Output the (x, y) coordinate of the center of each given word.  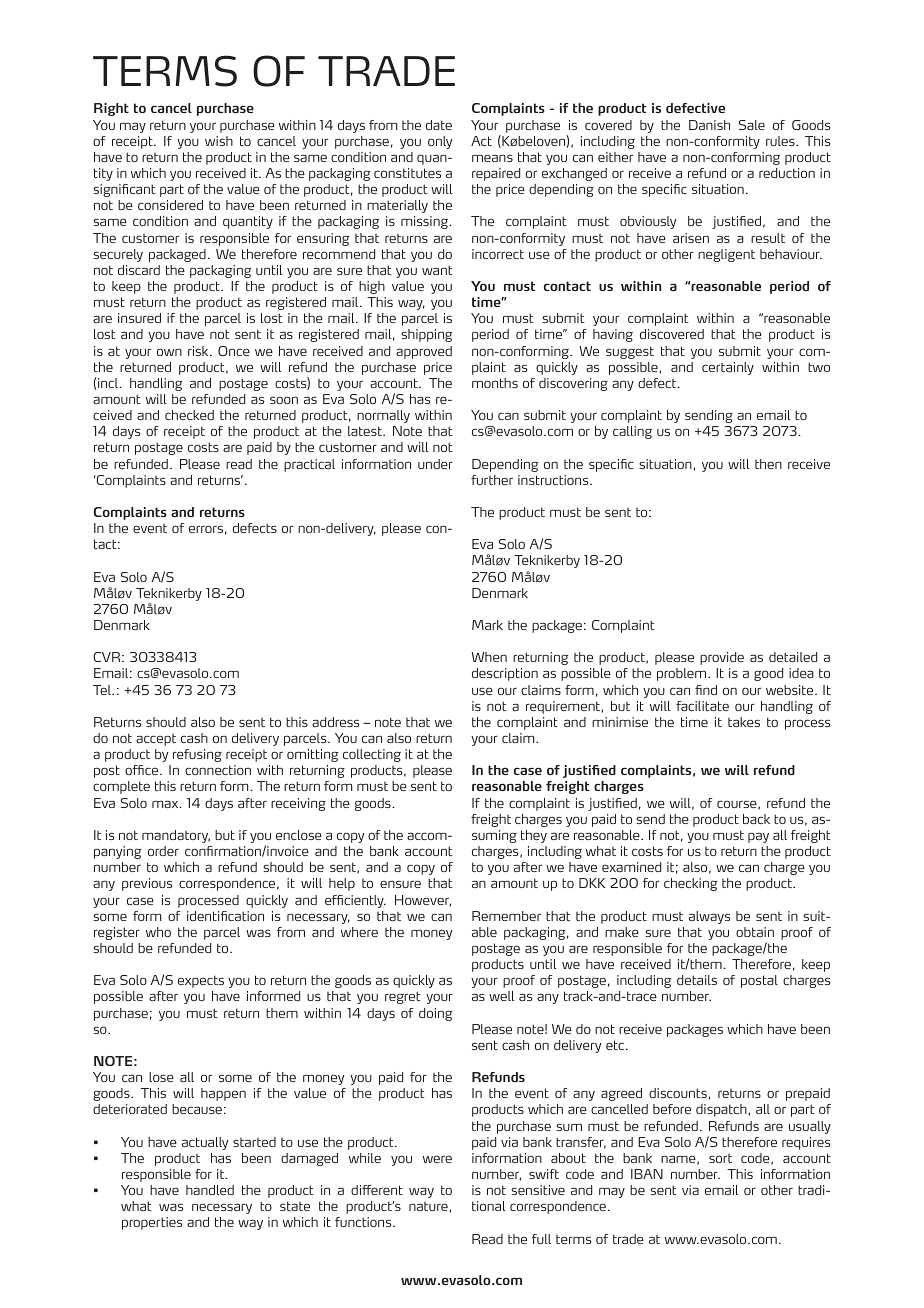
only (440, 142)
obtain (755, 932)
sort (720, 1158)
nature (428, 1206)
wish (219, 141)
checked (189, 415)
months (495, 383)
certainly (728, 368)
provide (722, 658)
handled (210, 1190)
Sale (752, 125)
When (489, 657)
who (158, 932)
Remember (506, 916)
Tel (103, 690)
